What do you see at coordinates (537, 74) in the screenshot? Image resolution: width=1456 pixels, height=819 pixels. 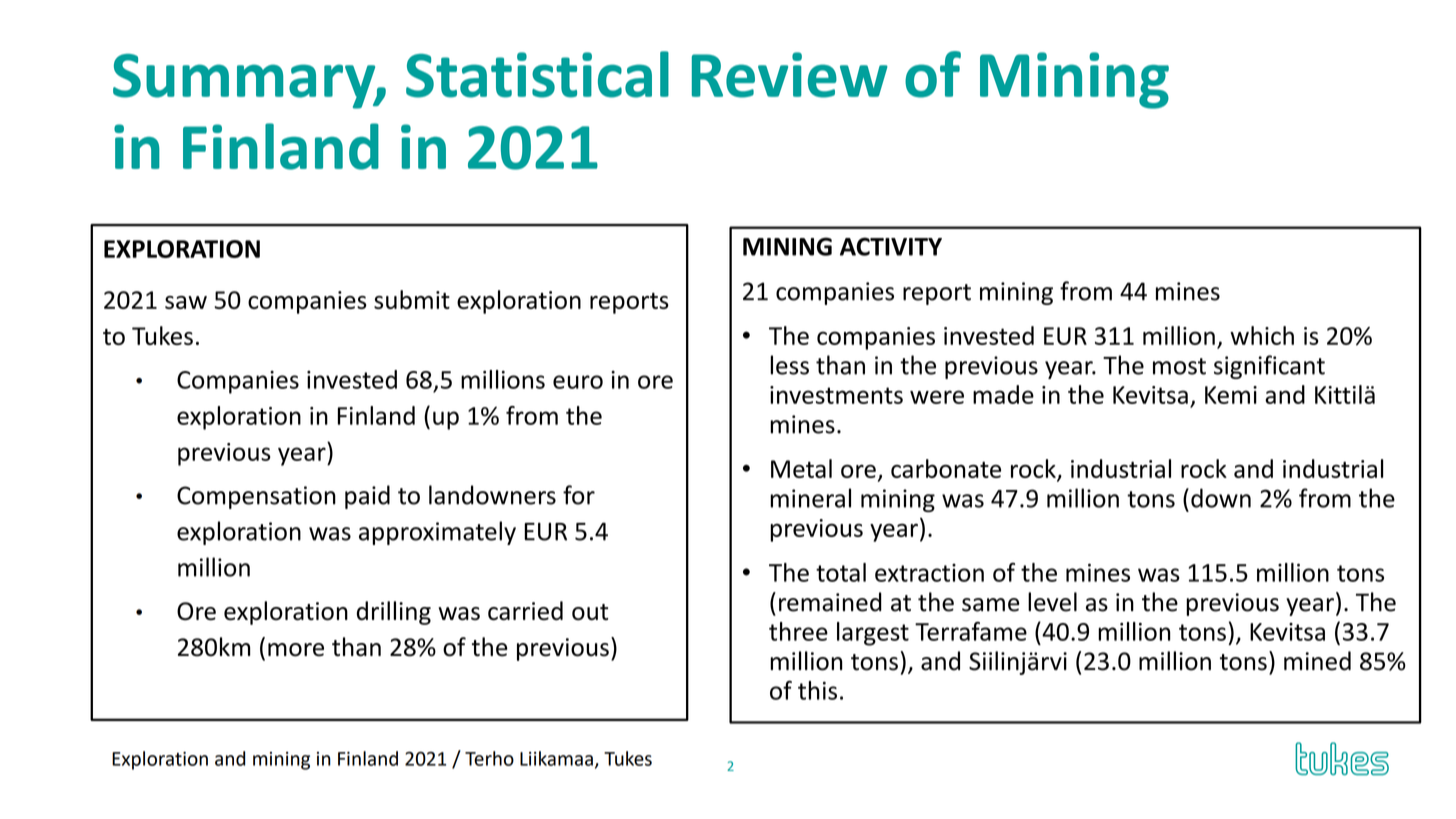 I see `Statistical` at bounding box center [537, 74].
